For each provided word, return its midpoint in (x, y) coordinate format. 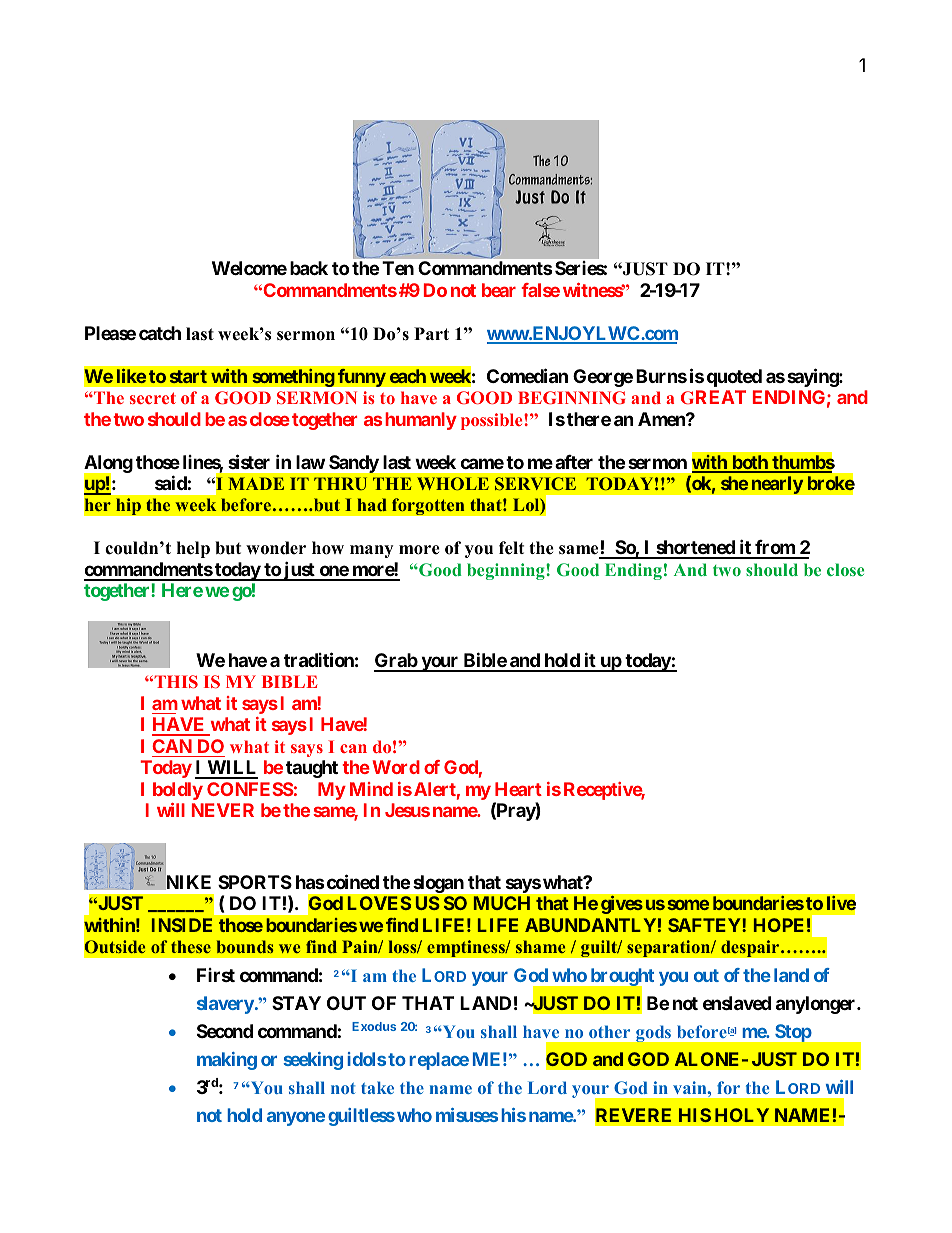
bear (499, 290)
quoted (734, 378)
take (377, 1087)
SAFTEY (705, 925)
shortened (695, 549)
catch (160, 333)
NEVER (223, 810)
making (227, 1061)
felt (511, 548)
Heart (518, 789)
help (193, 549)
